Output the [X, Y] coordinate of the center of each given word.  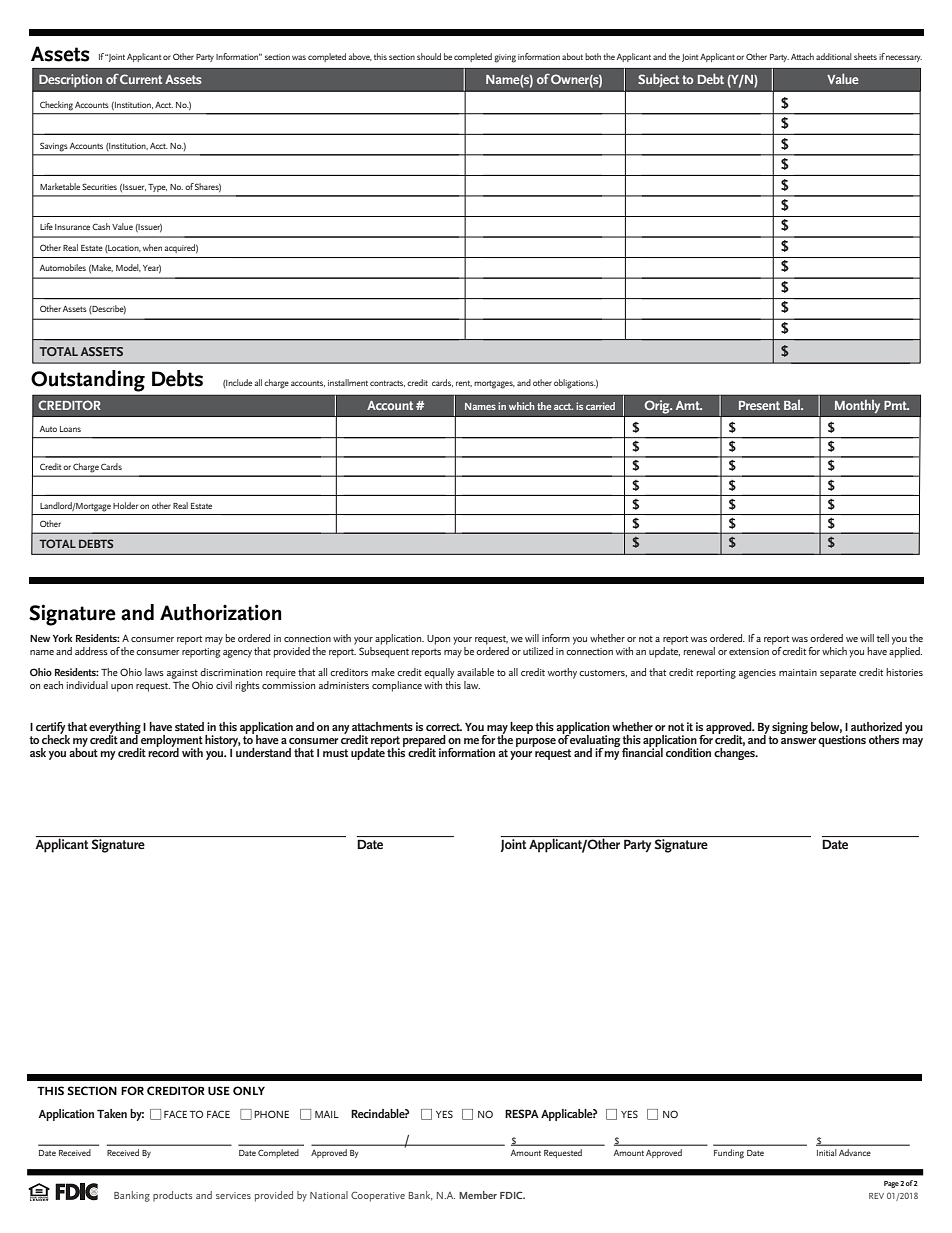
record [163, 751]
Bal [793, 405]
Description [70, 81]
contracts [387, 383]
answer [798, 741]
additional [834, 56]
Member [478, 1195]
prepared [424, 742]
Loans [70, 429]
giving [505, 58]
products [172, 1196]
